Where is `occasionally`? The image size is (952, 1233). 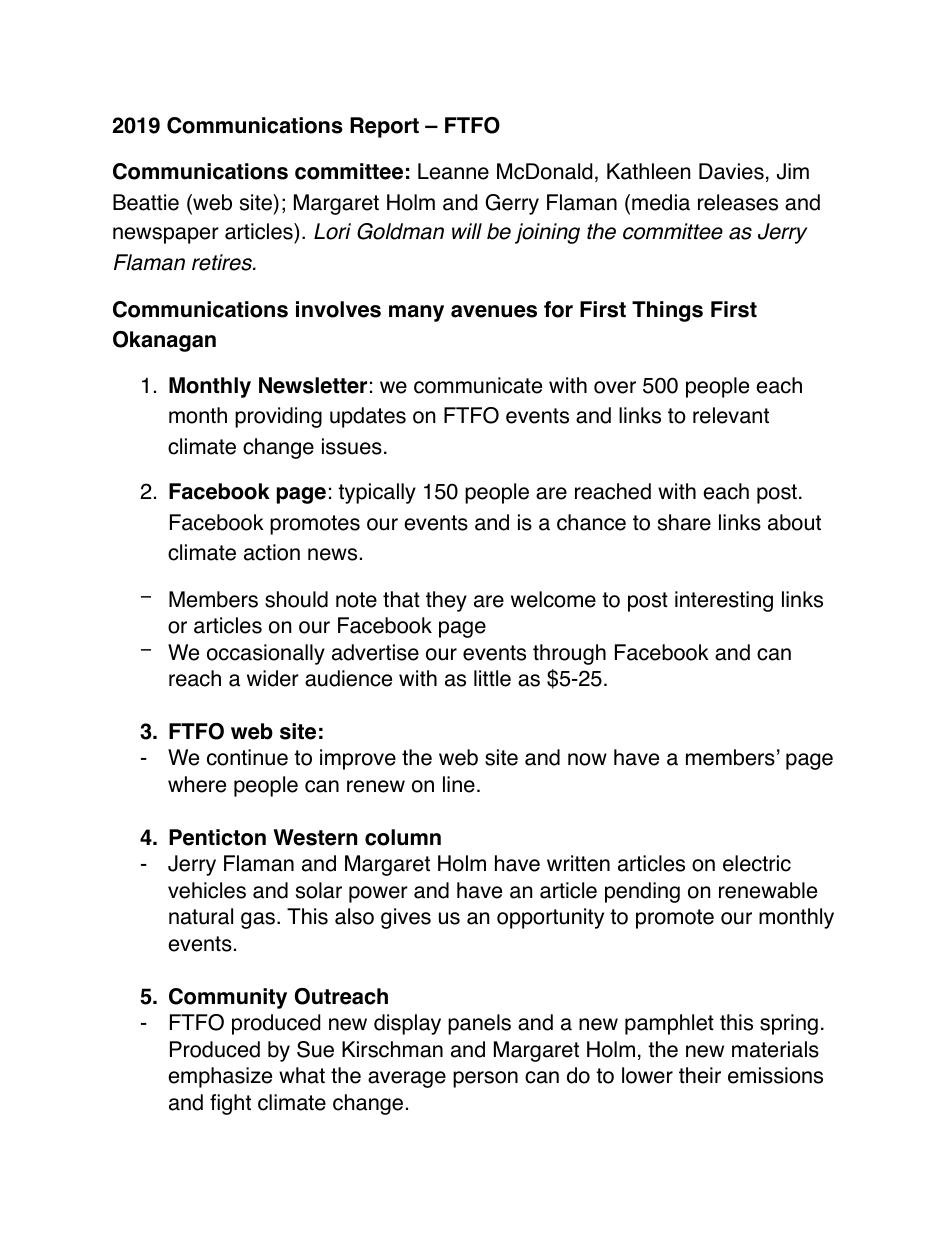 occasionally is located at coordinates (266, 654).
